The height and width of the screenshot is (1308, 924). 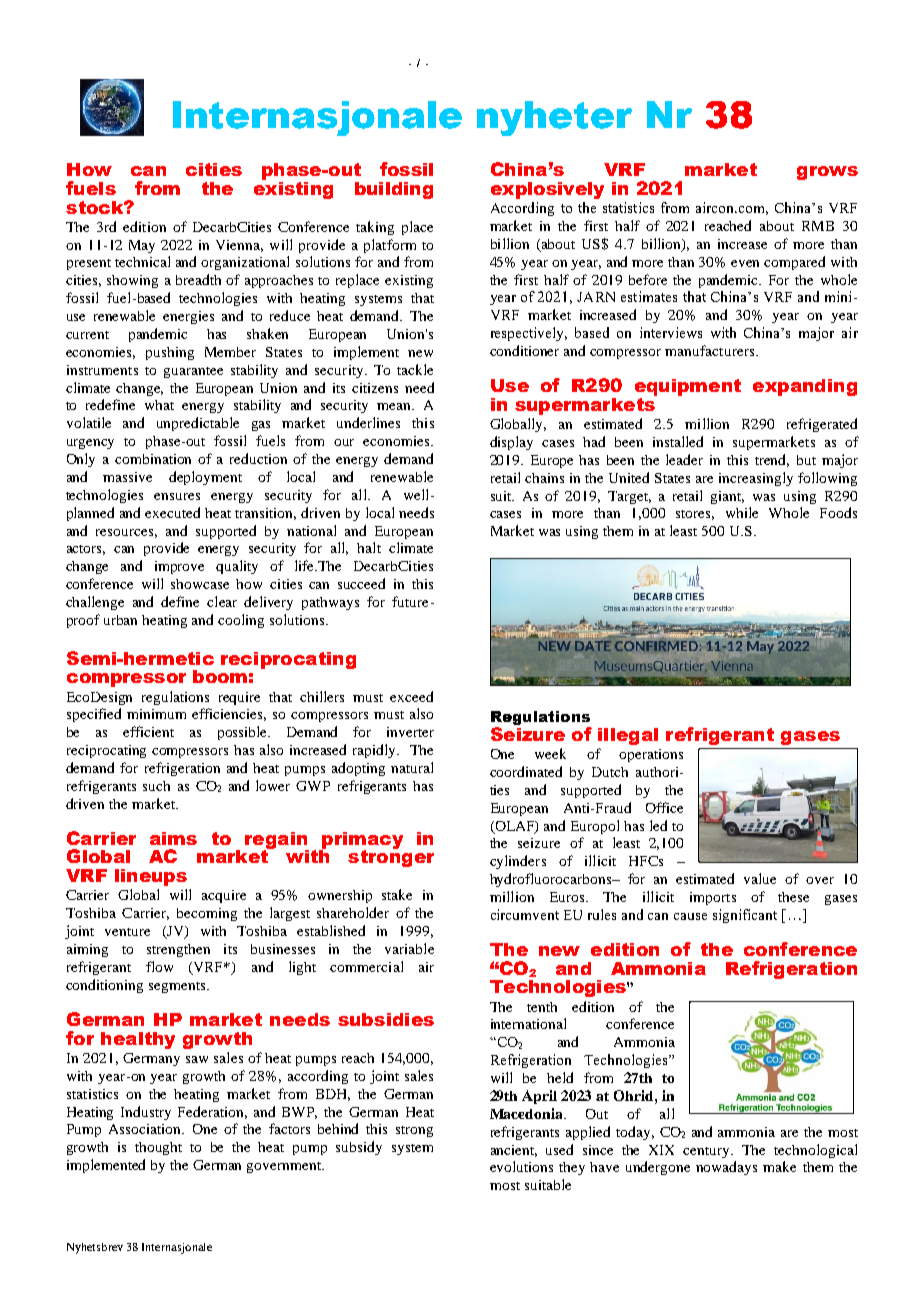 What do you see at coordinates (159, 405) in the screenshot?
I see `what` at bounding box center [159, 405].
